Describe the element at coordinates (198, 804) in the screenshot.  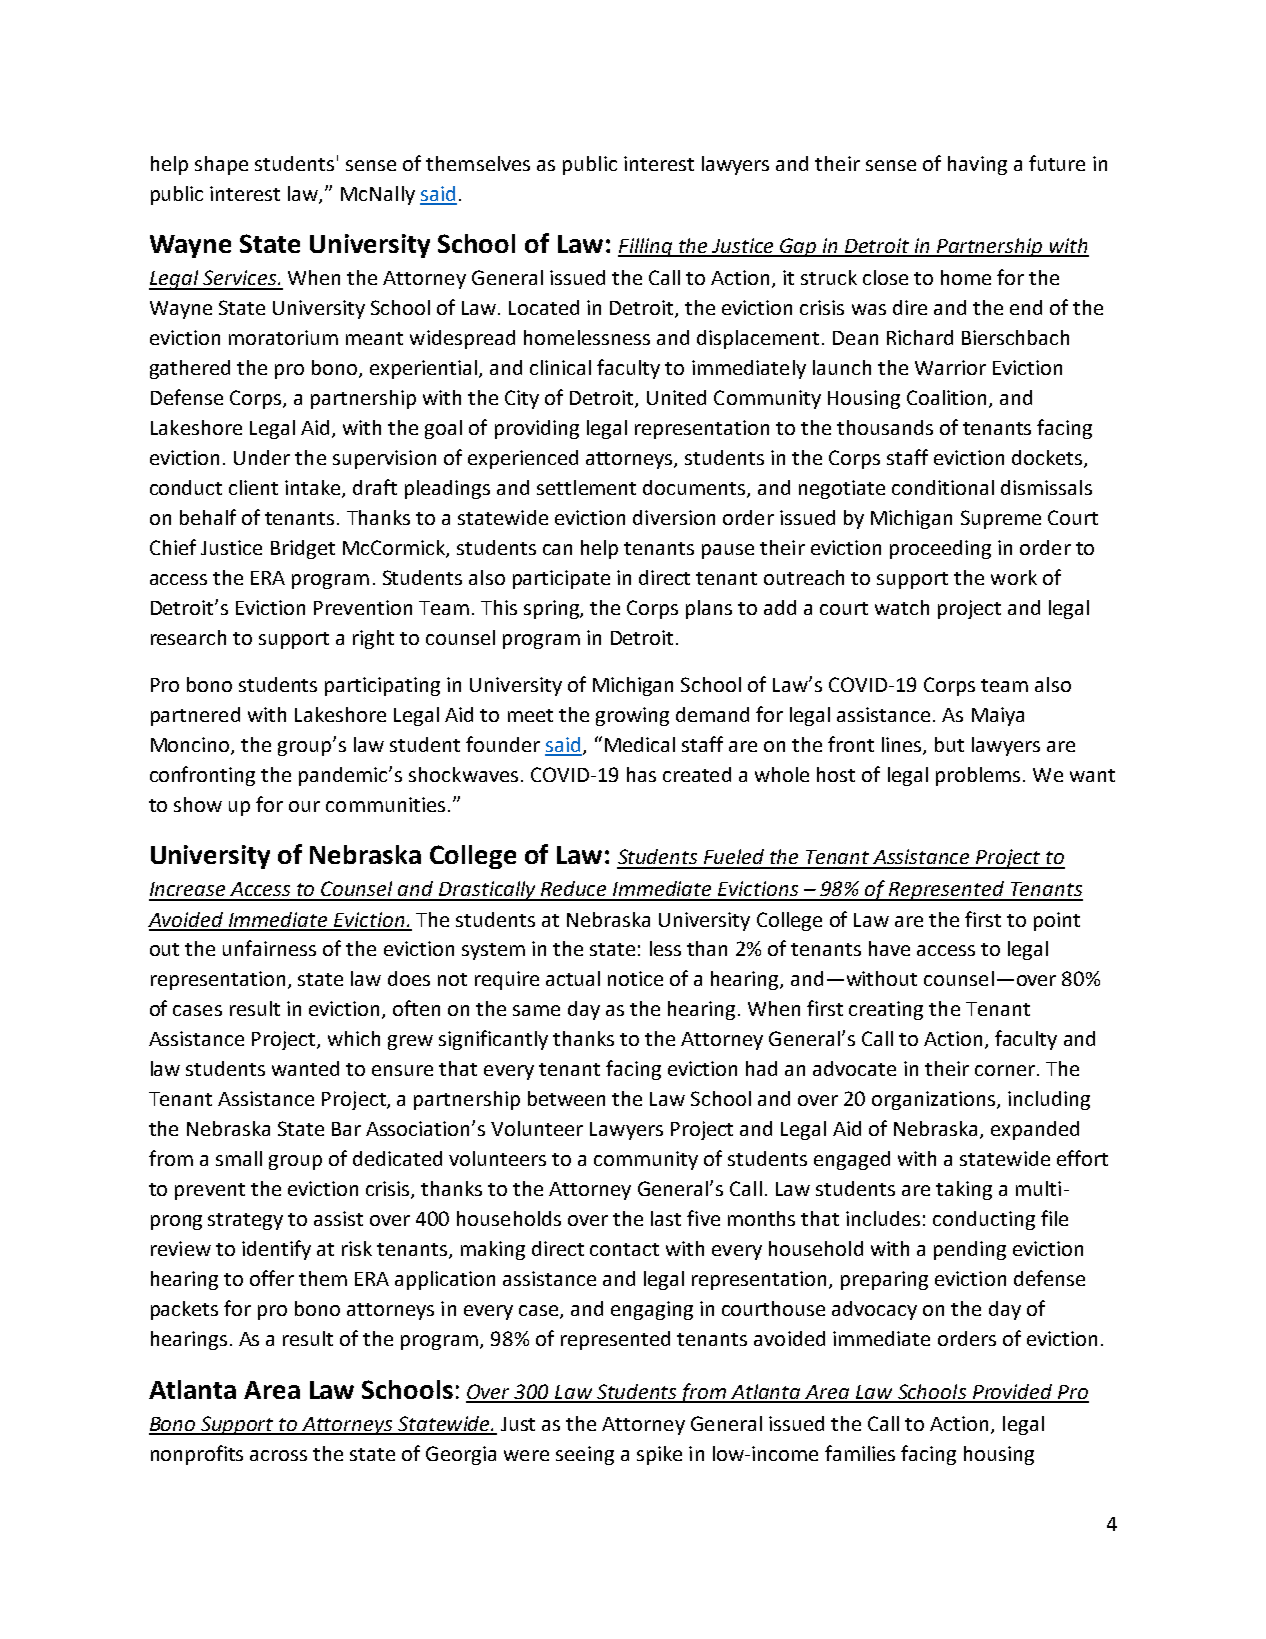
I see `show` at that location.
